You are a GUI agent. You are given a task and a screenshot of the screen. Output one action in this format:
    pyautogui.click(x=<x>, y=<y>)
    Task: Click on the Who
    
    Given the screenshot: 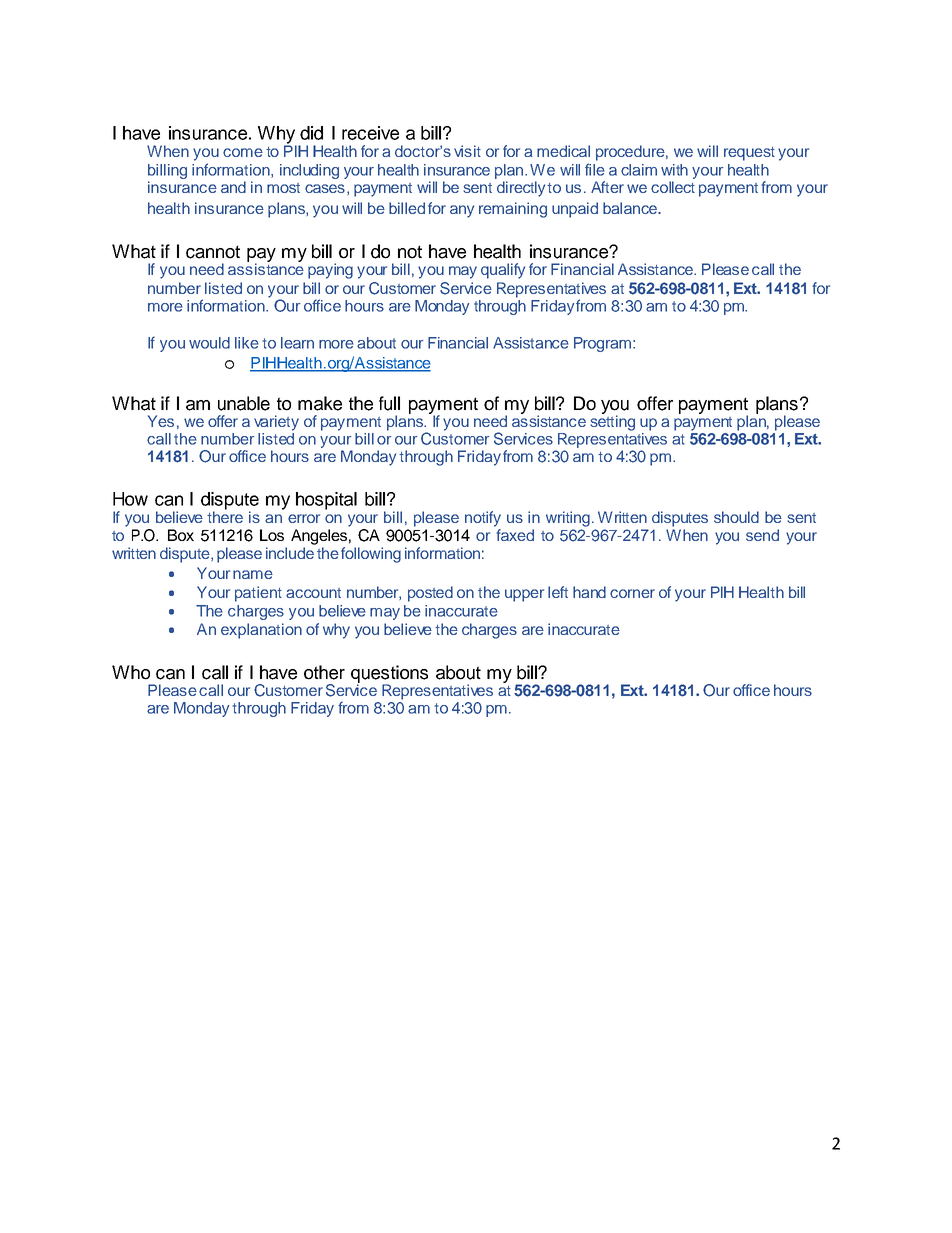 What is the action you would take?
    pyautogui.click(x=131, y=672)
